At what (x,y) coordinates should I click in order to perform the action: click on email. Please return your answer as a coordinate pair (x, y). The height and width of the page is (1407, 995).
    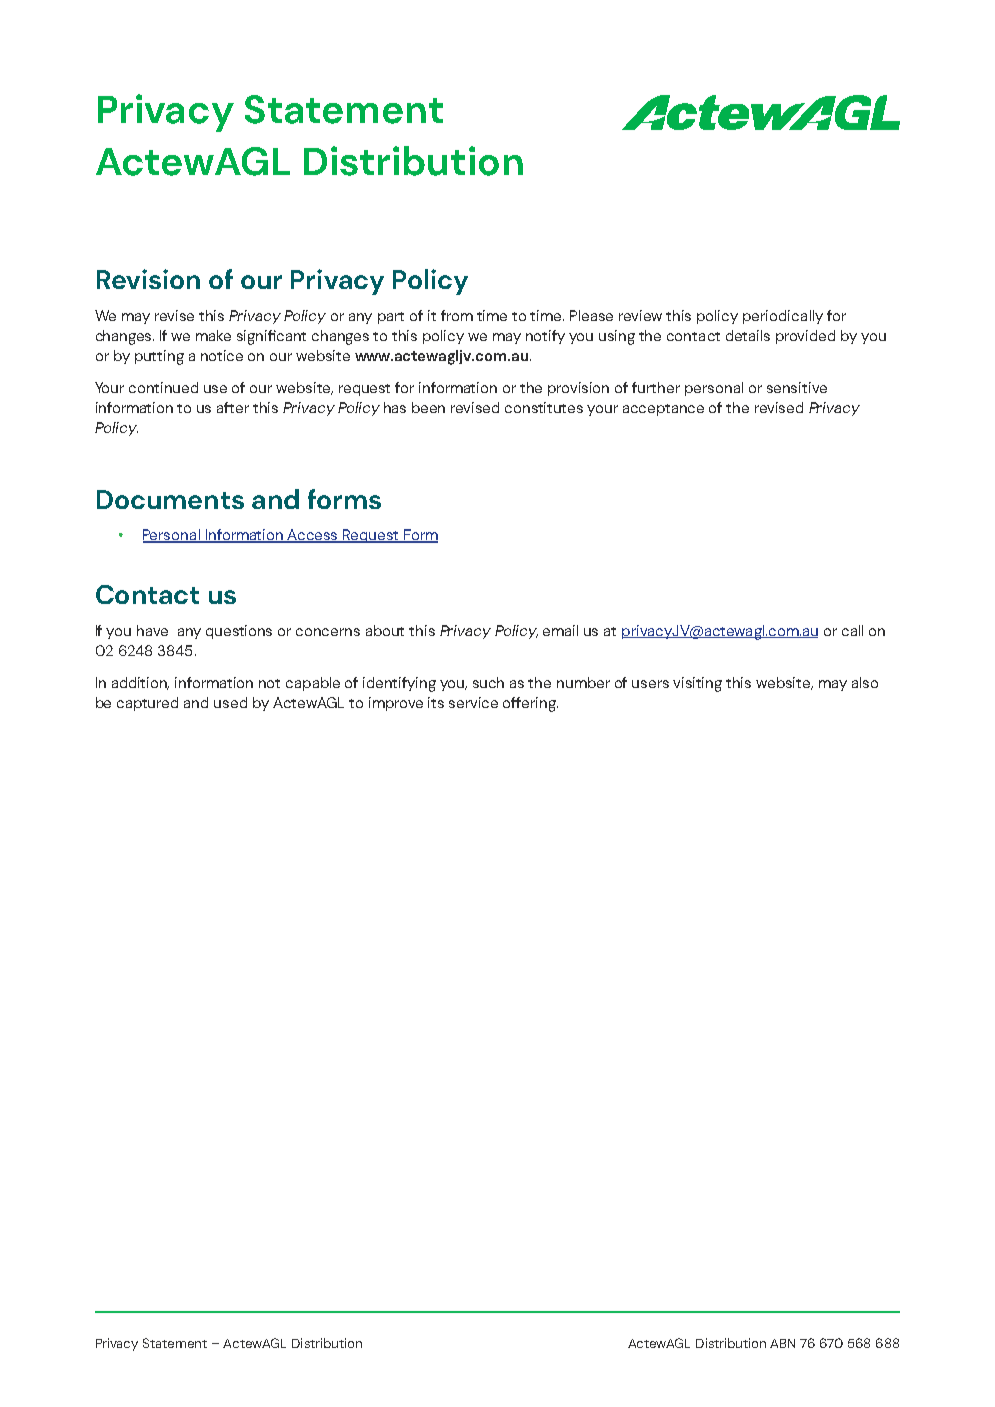
    Looking at the image, I should click on (560, 630).
